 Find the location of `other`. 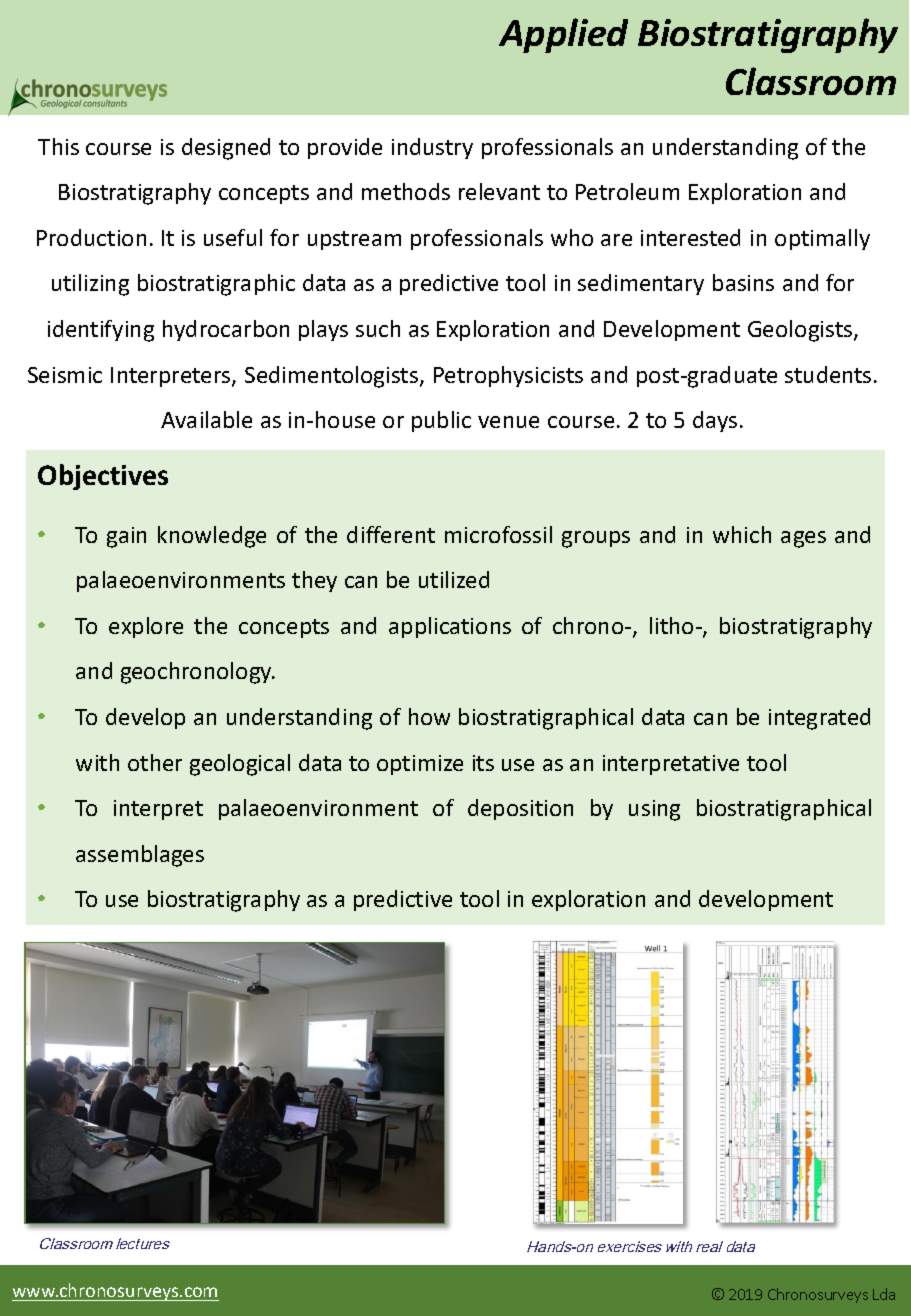

other is located at coordinates (155, 762).
